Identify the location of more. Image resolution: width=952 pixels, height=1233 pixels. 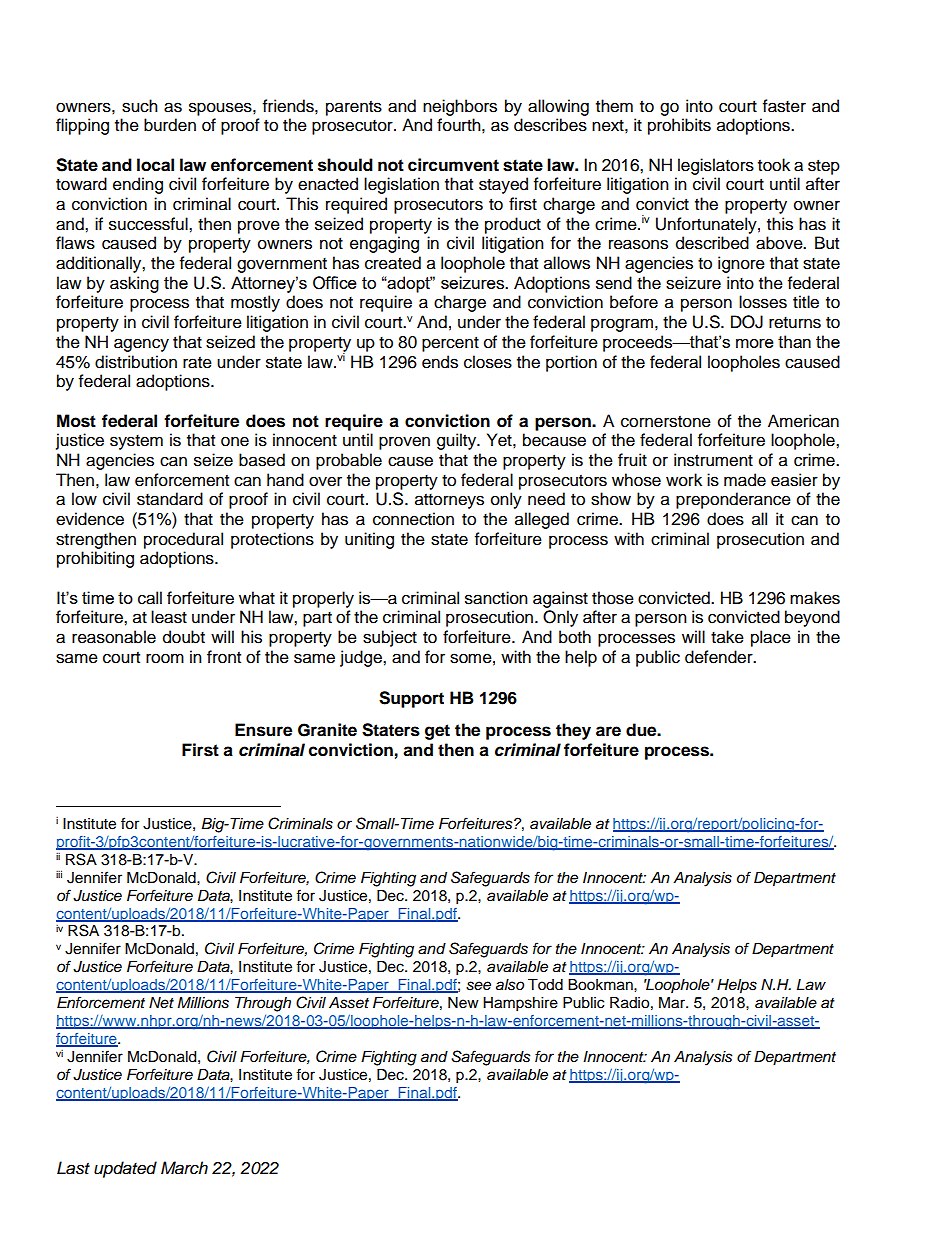
(755, 343).
